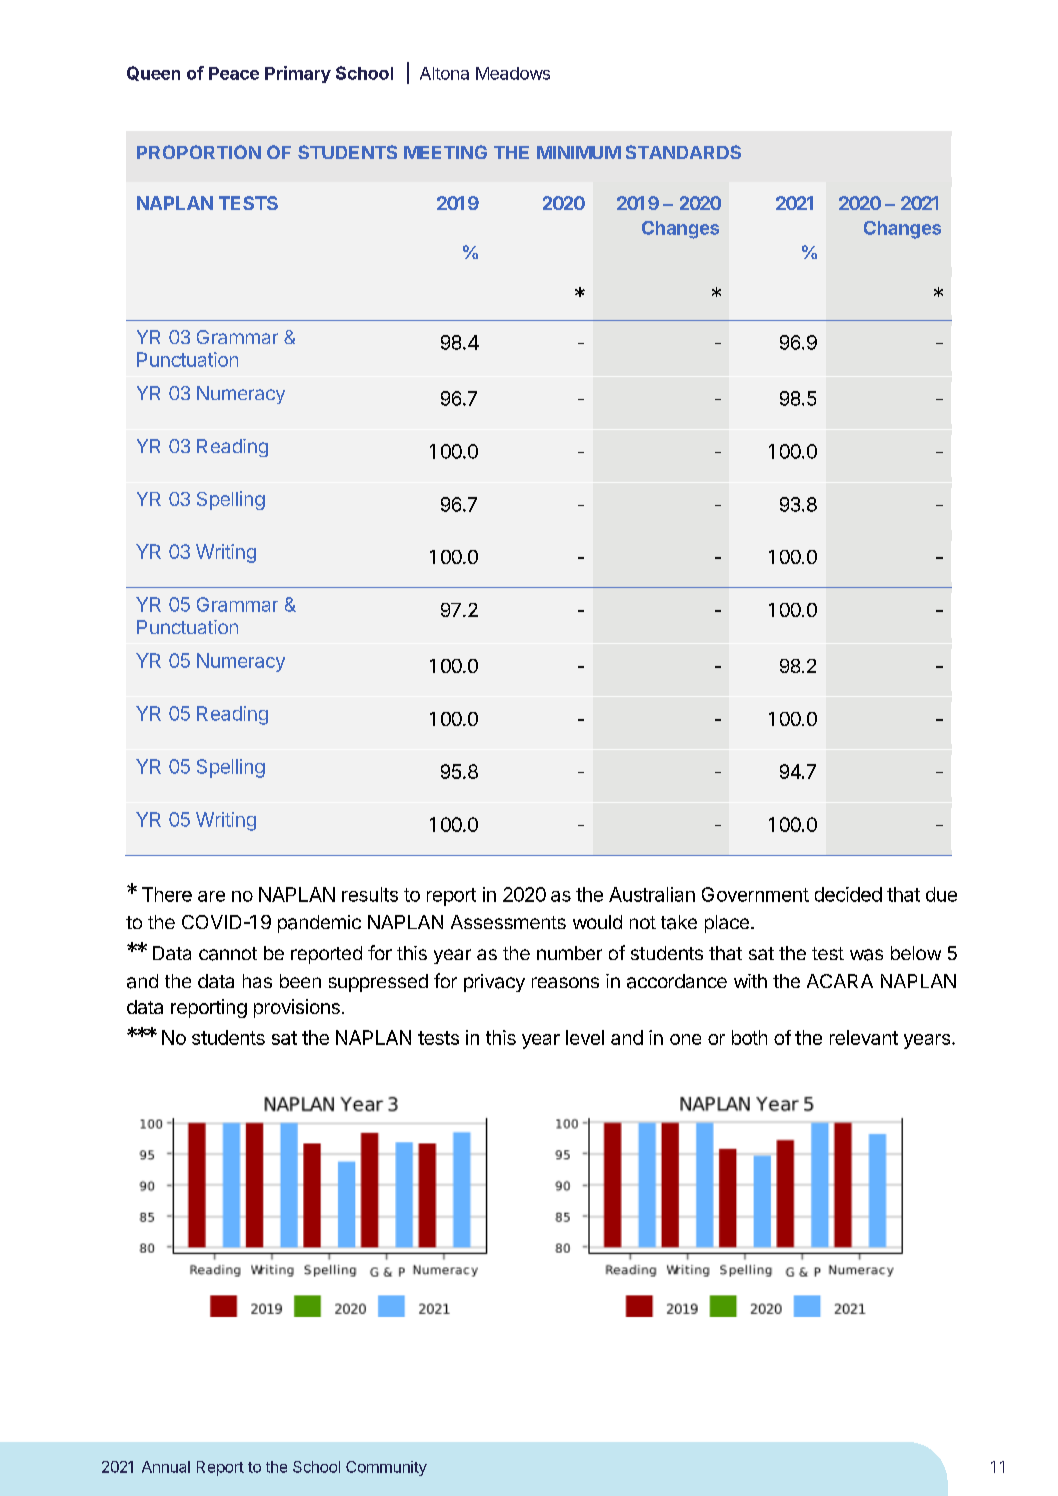 This screenshot has height=1496, width=1058. What do you see at coordinates (386, 1468) in the screenshot?
I see `Community` at bounding box center [386, 1468].
